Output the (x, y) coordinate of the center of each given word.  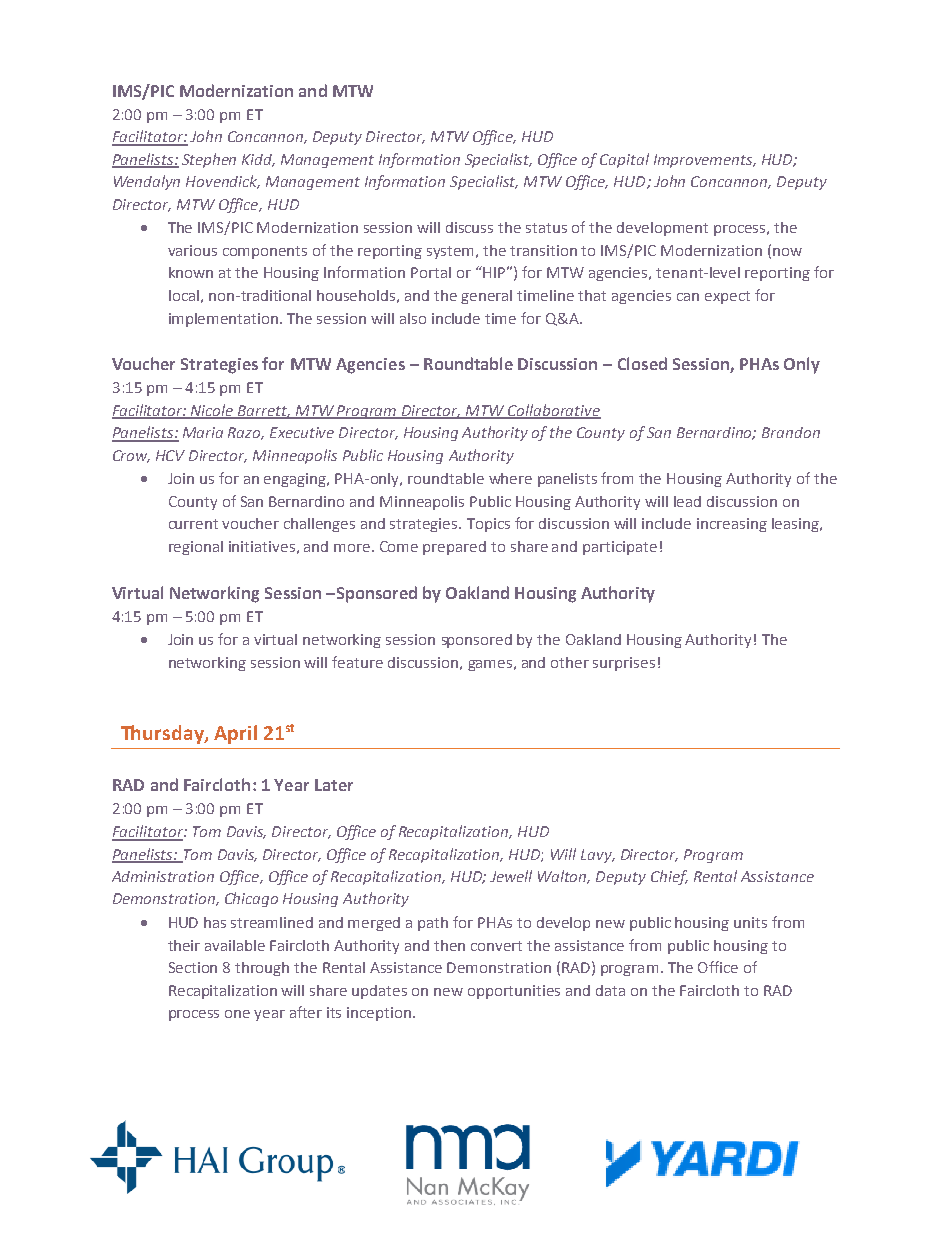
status (546, 228)
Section (193, 967)
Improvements (705, 161)
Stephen (209, 160)
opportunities (514, 992)
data (610, 990)
